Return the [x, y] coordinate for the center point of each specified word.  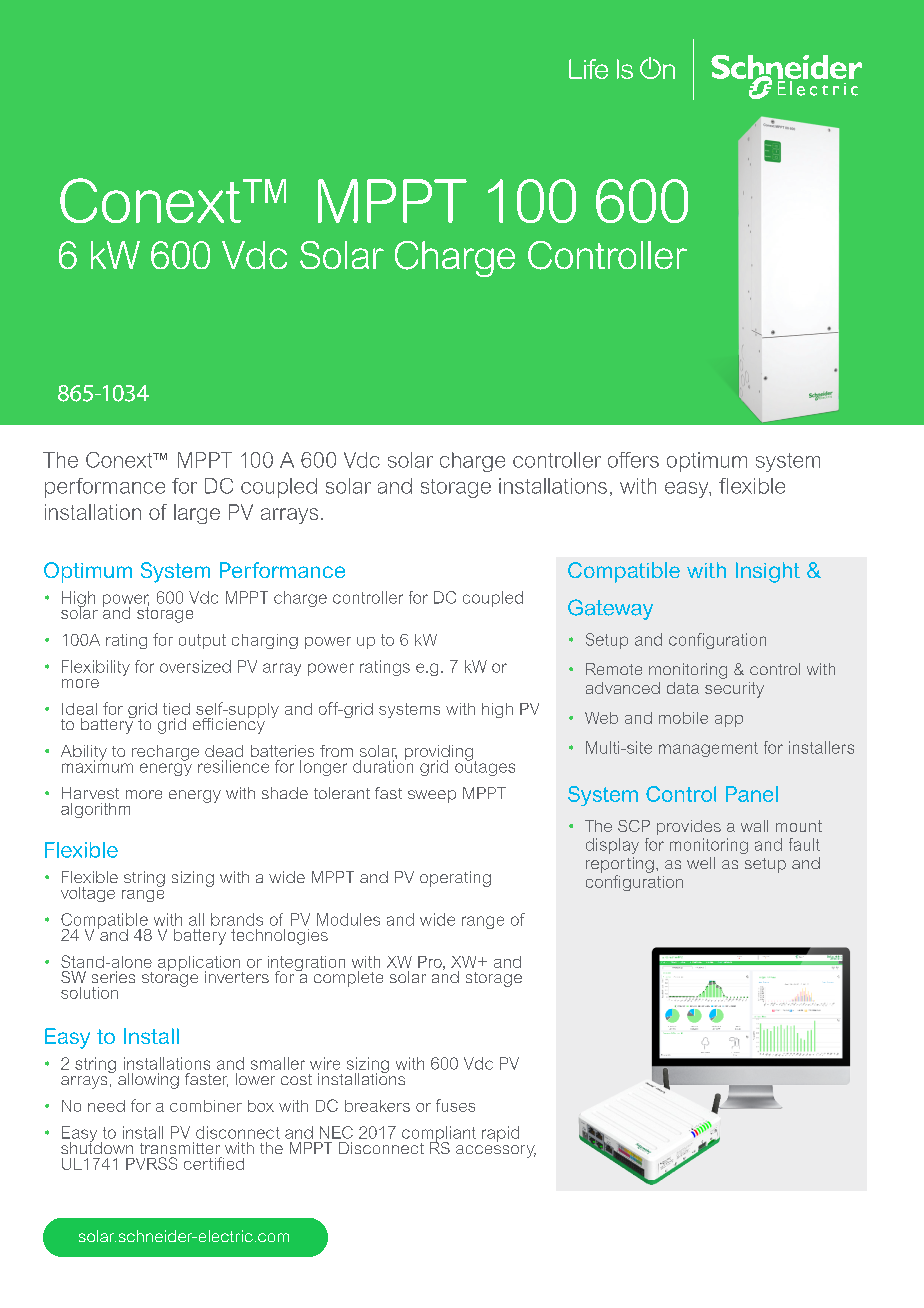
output [202, 641]
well [701, 863]
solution [89, 993]
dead [224, 751]
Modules [348, 919]
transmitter [180, 1148]
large [197, 514]
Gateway [610, 609]
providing [440, 754]
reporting [620, 865]
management [708, 749]
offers [633, 460]
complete [348, 979]
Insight [768, 572]
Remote [614, 669]
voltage [88, 894]
